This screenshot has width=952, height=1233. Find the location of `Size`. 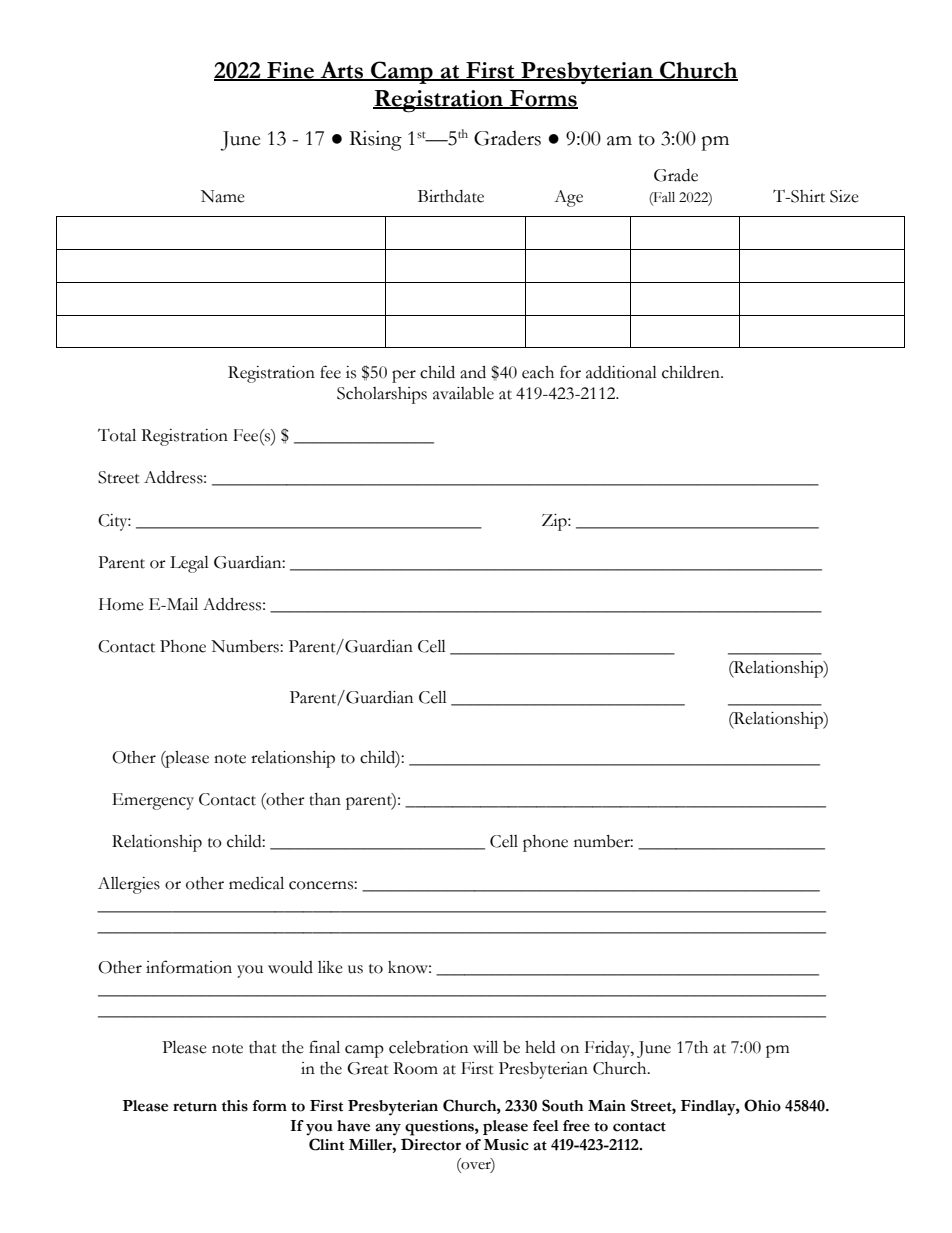

Size is located at coordinates (844, 196).
